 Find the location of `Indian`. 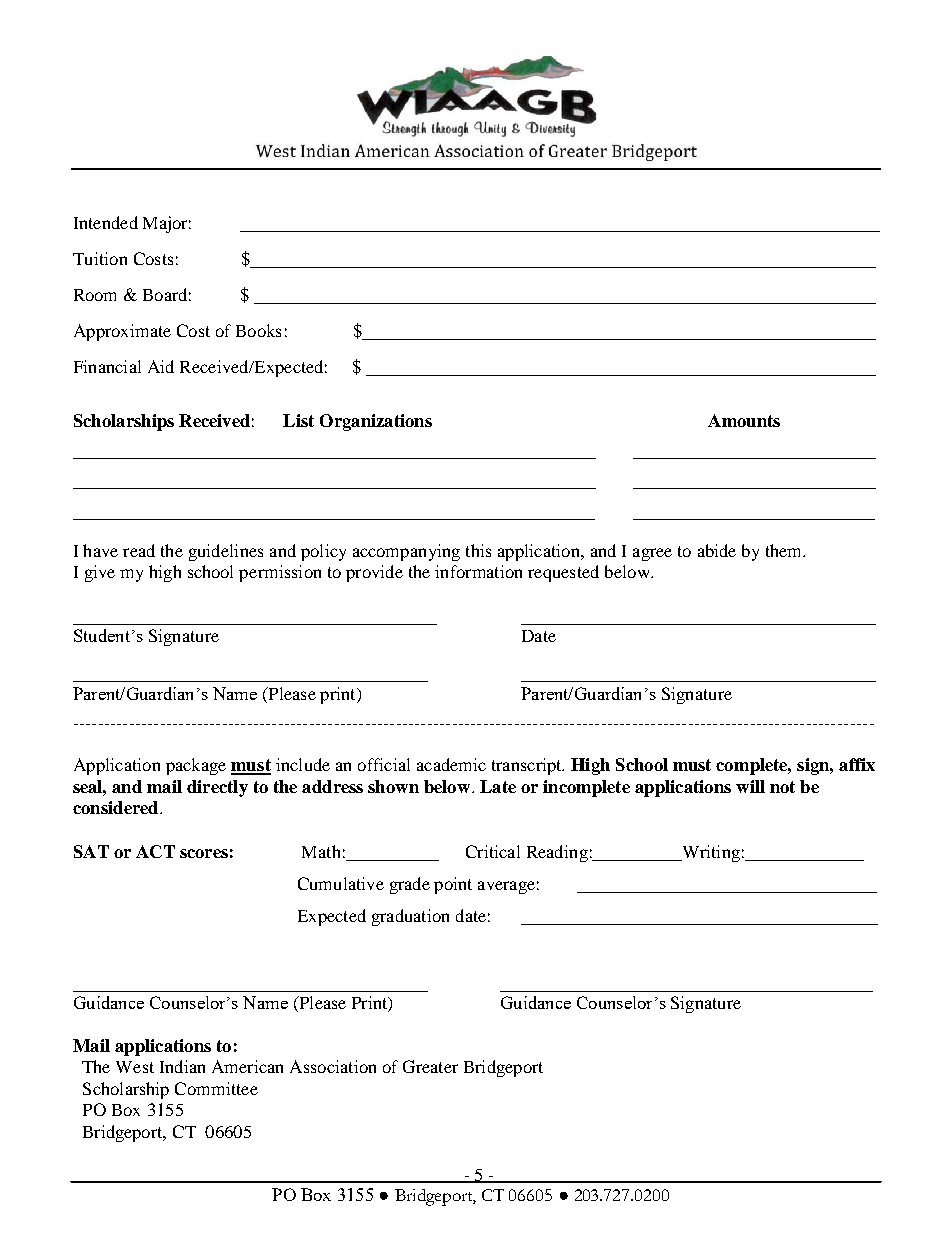

Indian is located at coordinates (182, 1066).
